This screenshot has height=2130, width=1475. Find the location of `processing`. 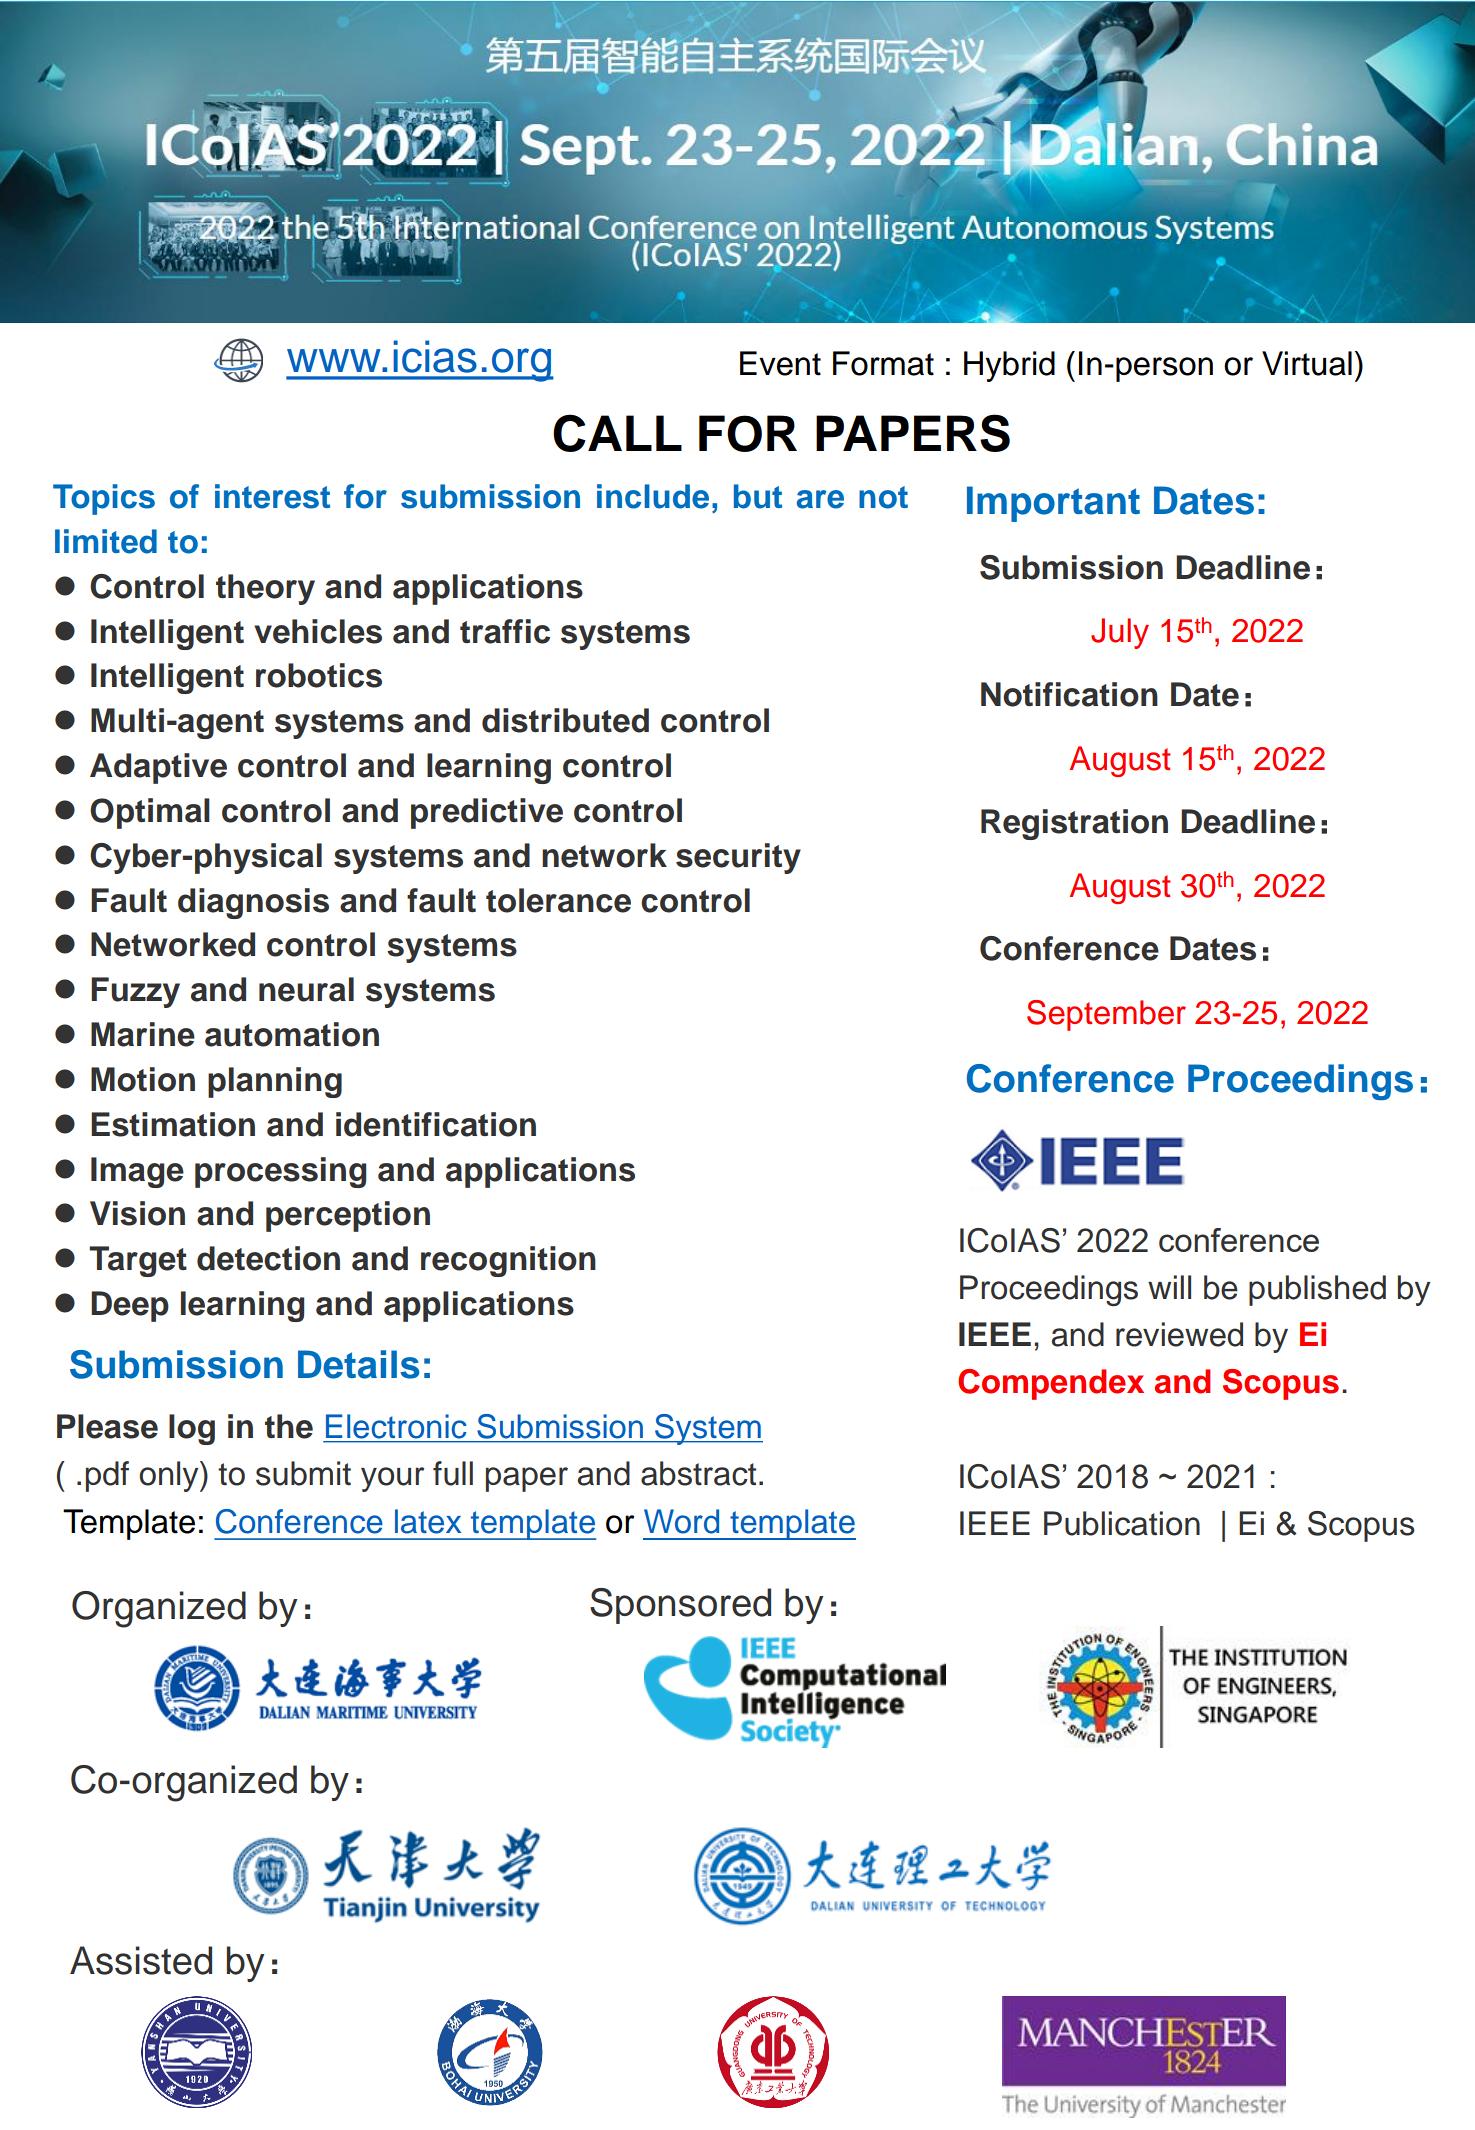

processing is located at coordinates (280, 1172).
